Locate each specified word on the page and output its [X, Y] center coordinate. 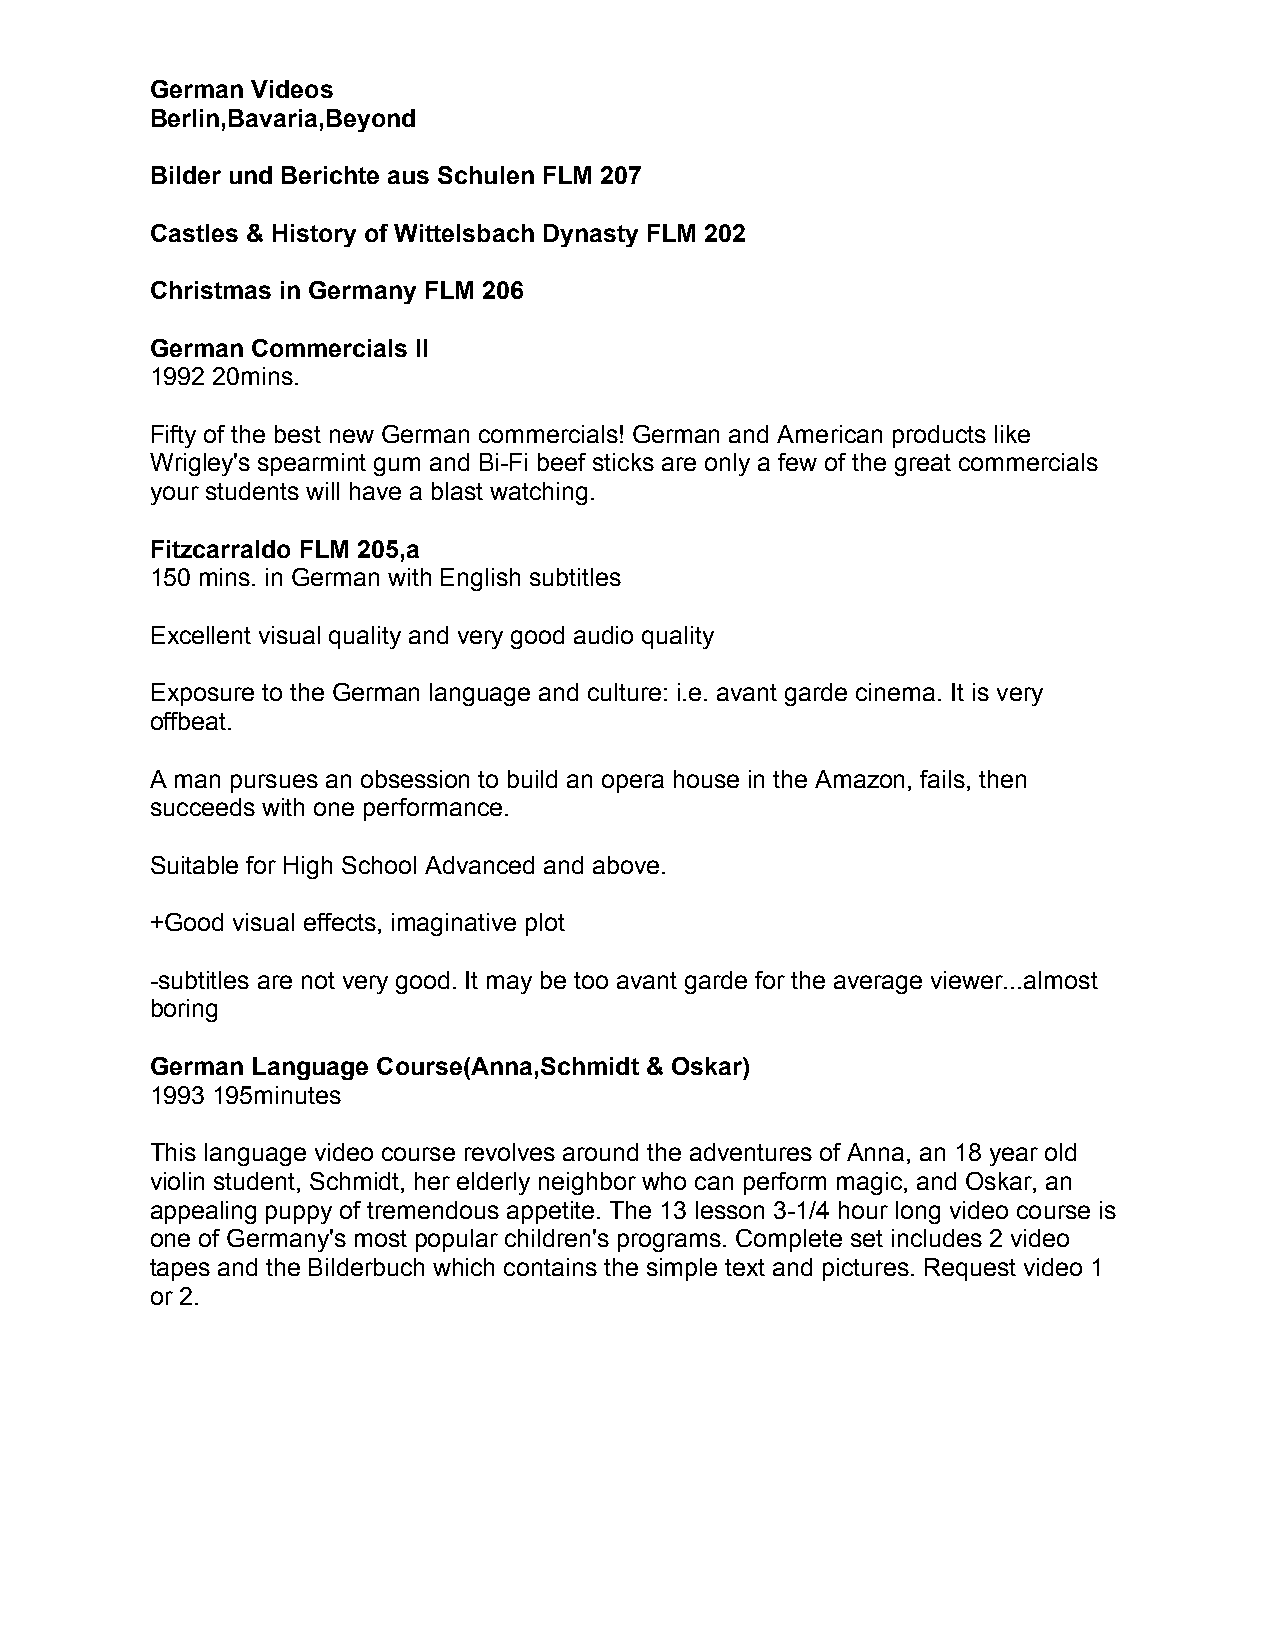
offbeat [190, 721]
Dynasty [591, 235]
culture [624, 692]
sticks [623, 462]
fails [942, 779]
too [591, 980]
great [923, 465]
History [314, 235]
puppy [299, 1214]
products [939, 436]
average [878, 984]
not [318, 980]
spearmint [312, 464]
